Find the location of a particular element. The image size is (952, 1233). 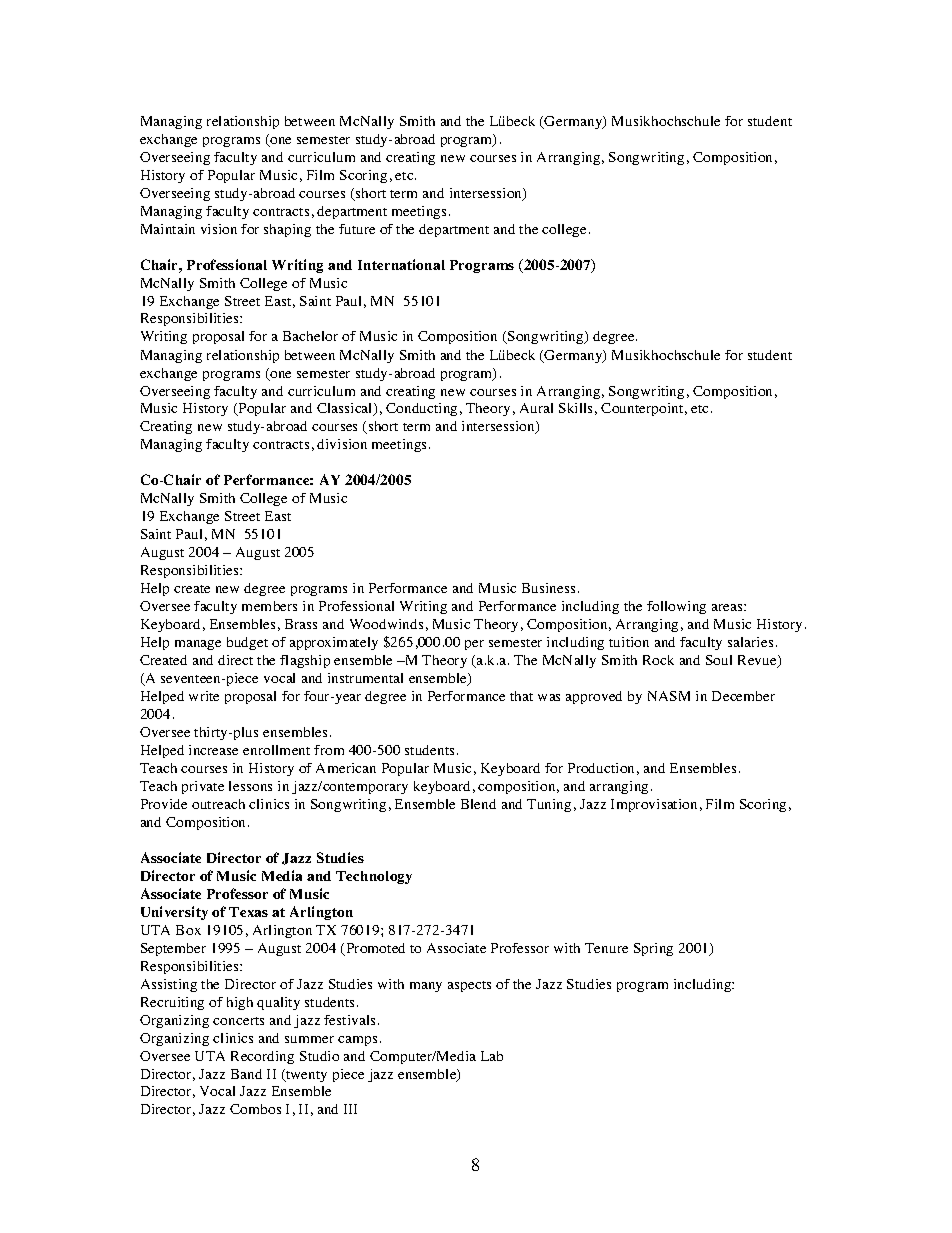

International is located at coordinates (401, 264).
